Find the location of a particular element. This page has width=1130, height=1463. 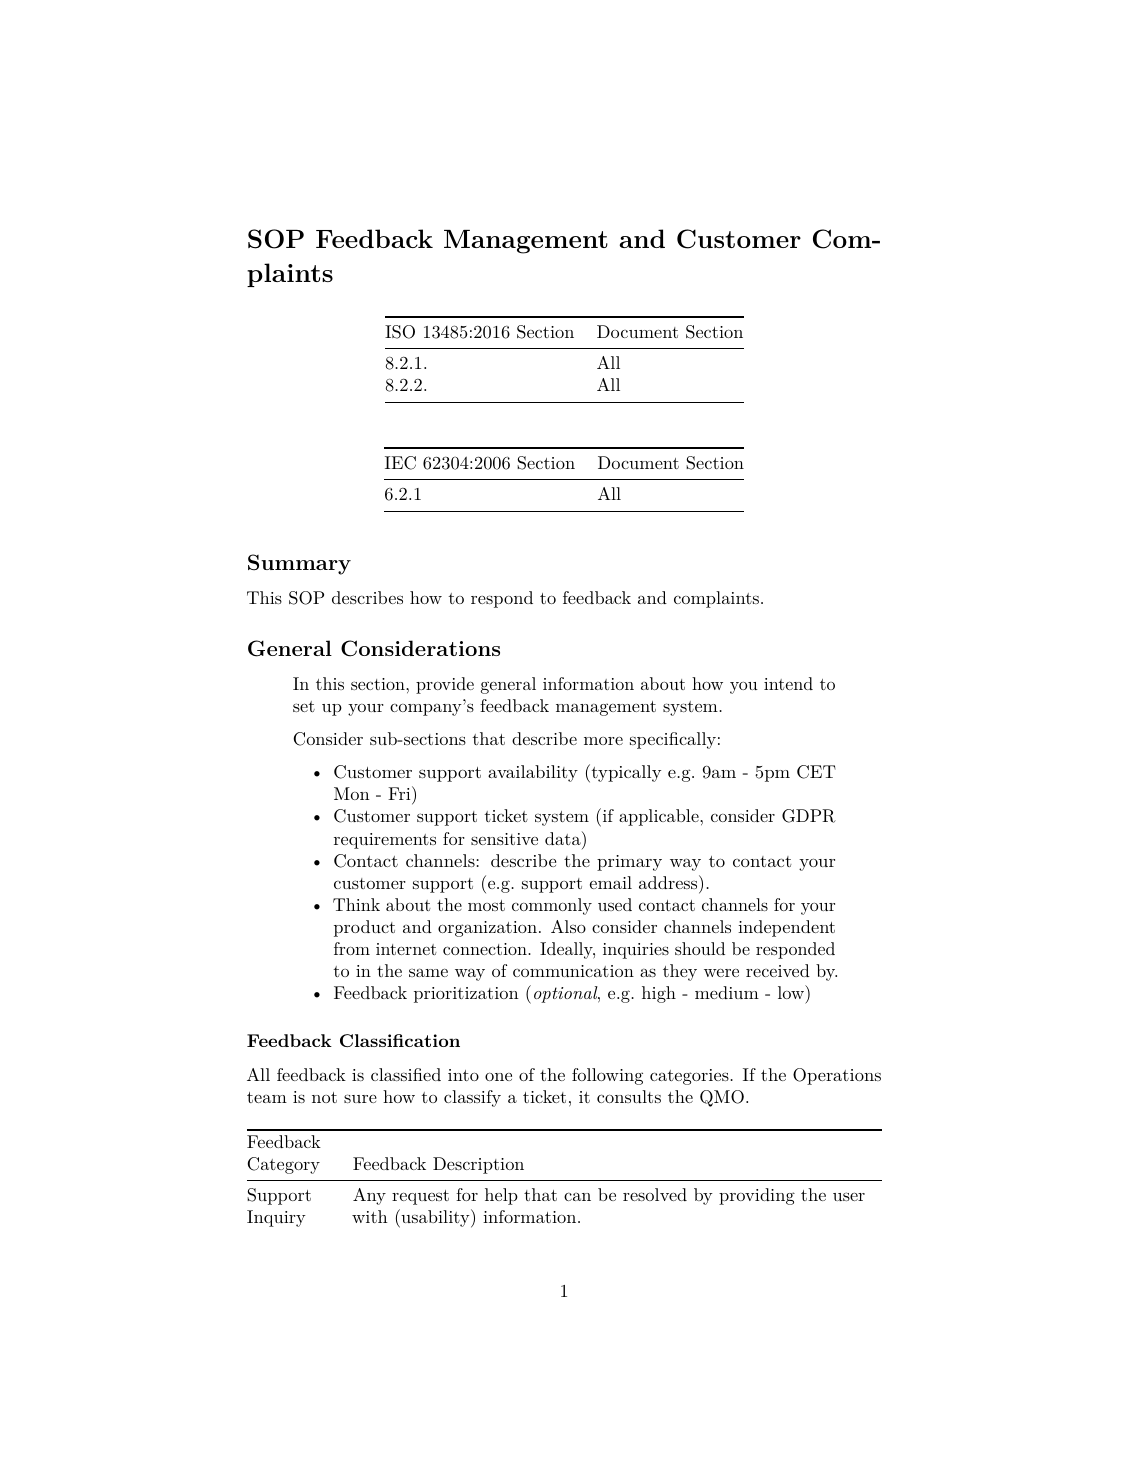

GDPR is located at coordinates (809, 816).
